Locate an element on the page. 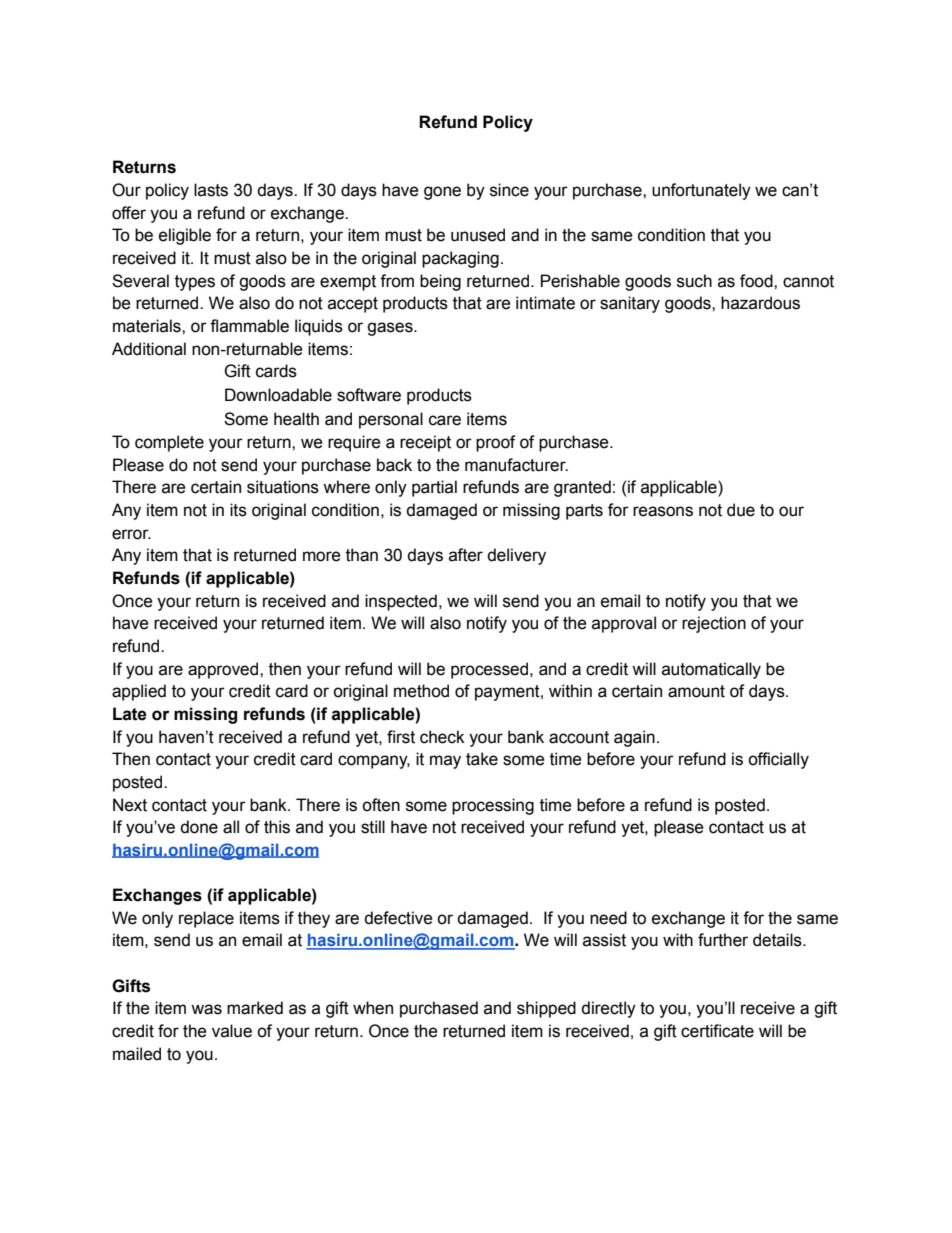 This page has width=952, height=1233. rejection is located at coordinates (714, 624).
